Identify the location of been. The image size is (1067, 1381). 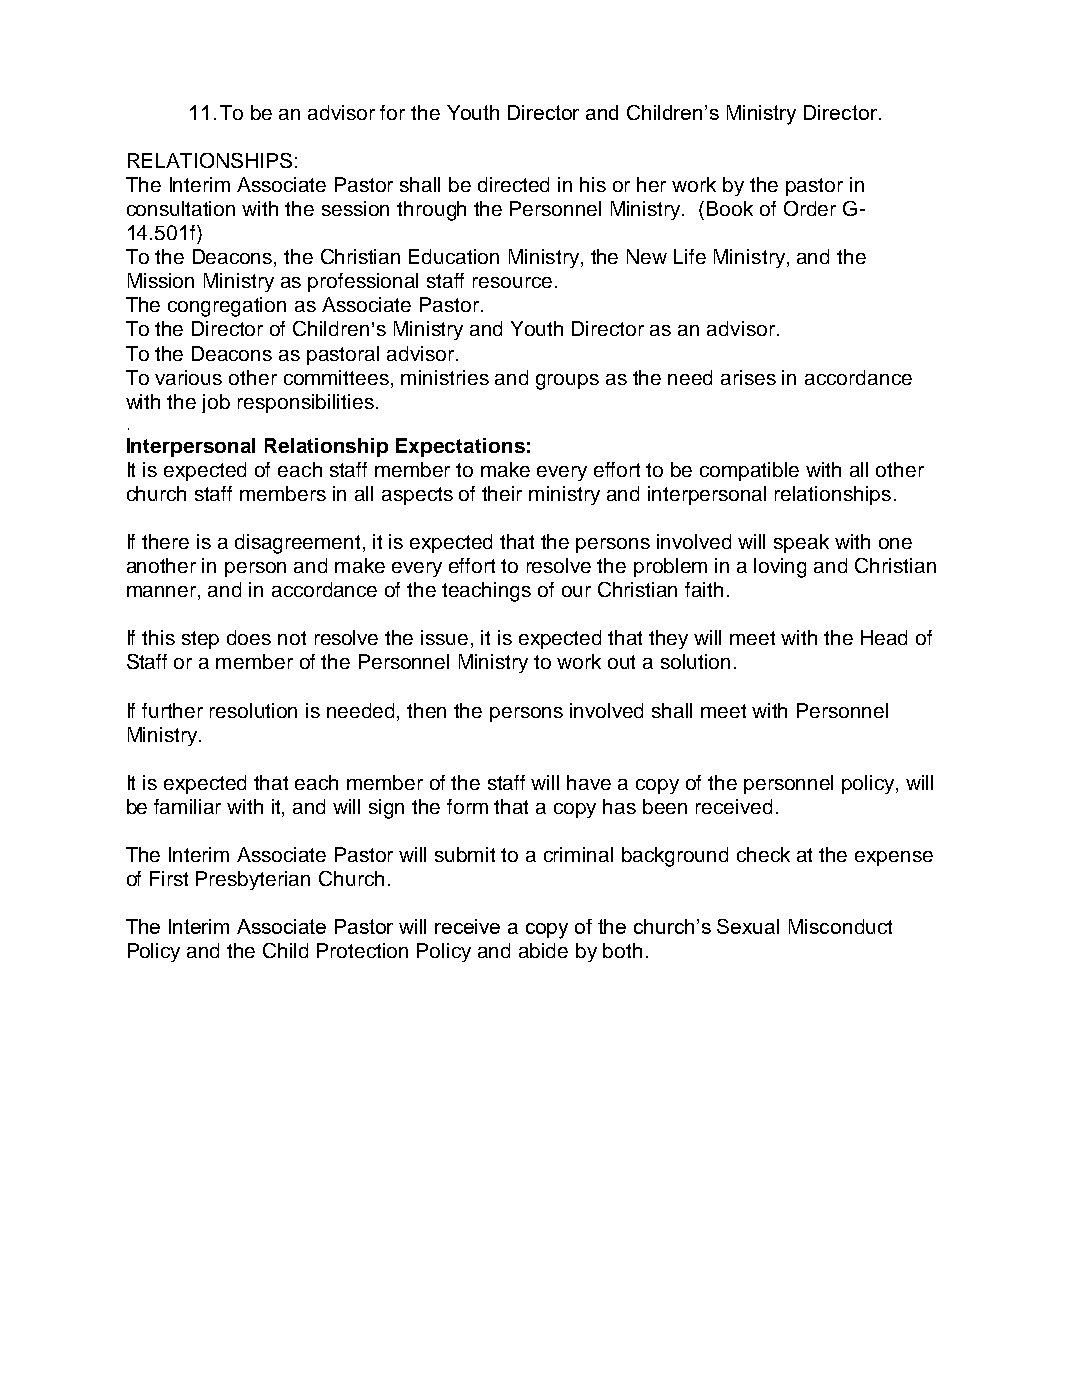
(665, 806).
